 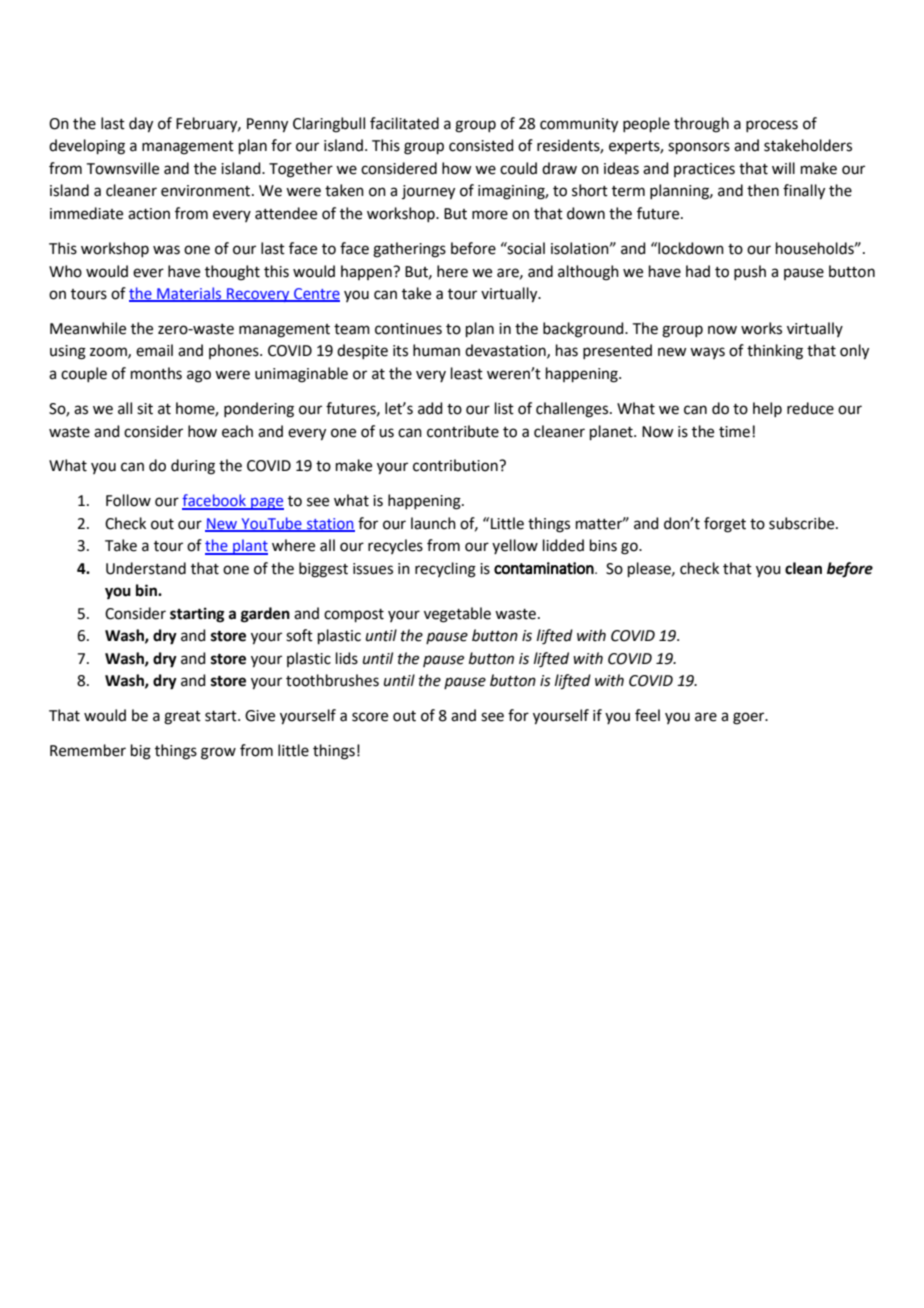 I want to click on continues, so click(x=408, y=329).
